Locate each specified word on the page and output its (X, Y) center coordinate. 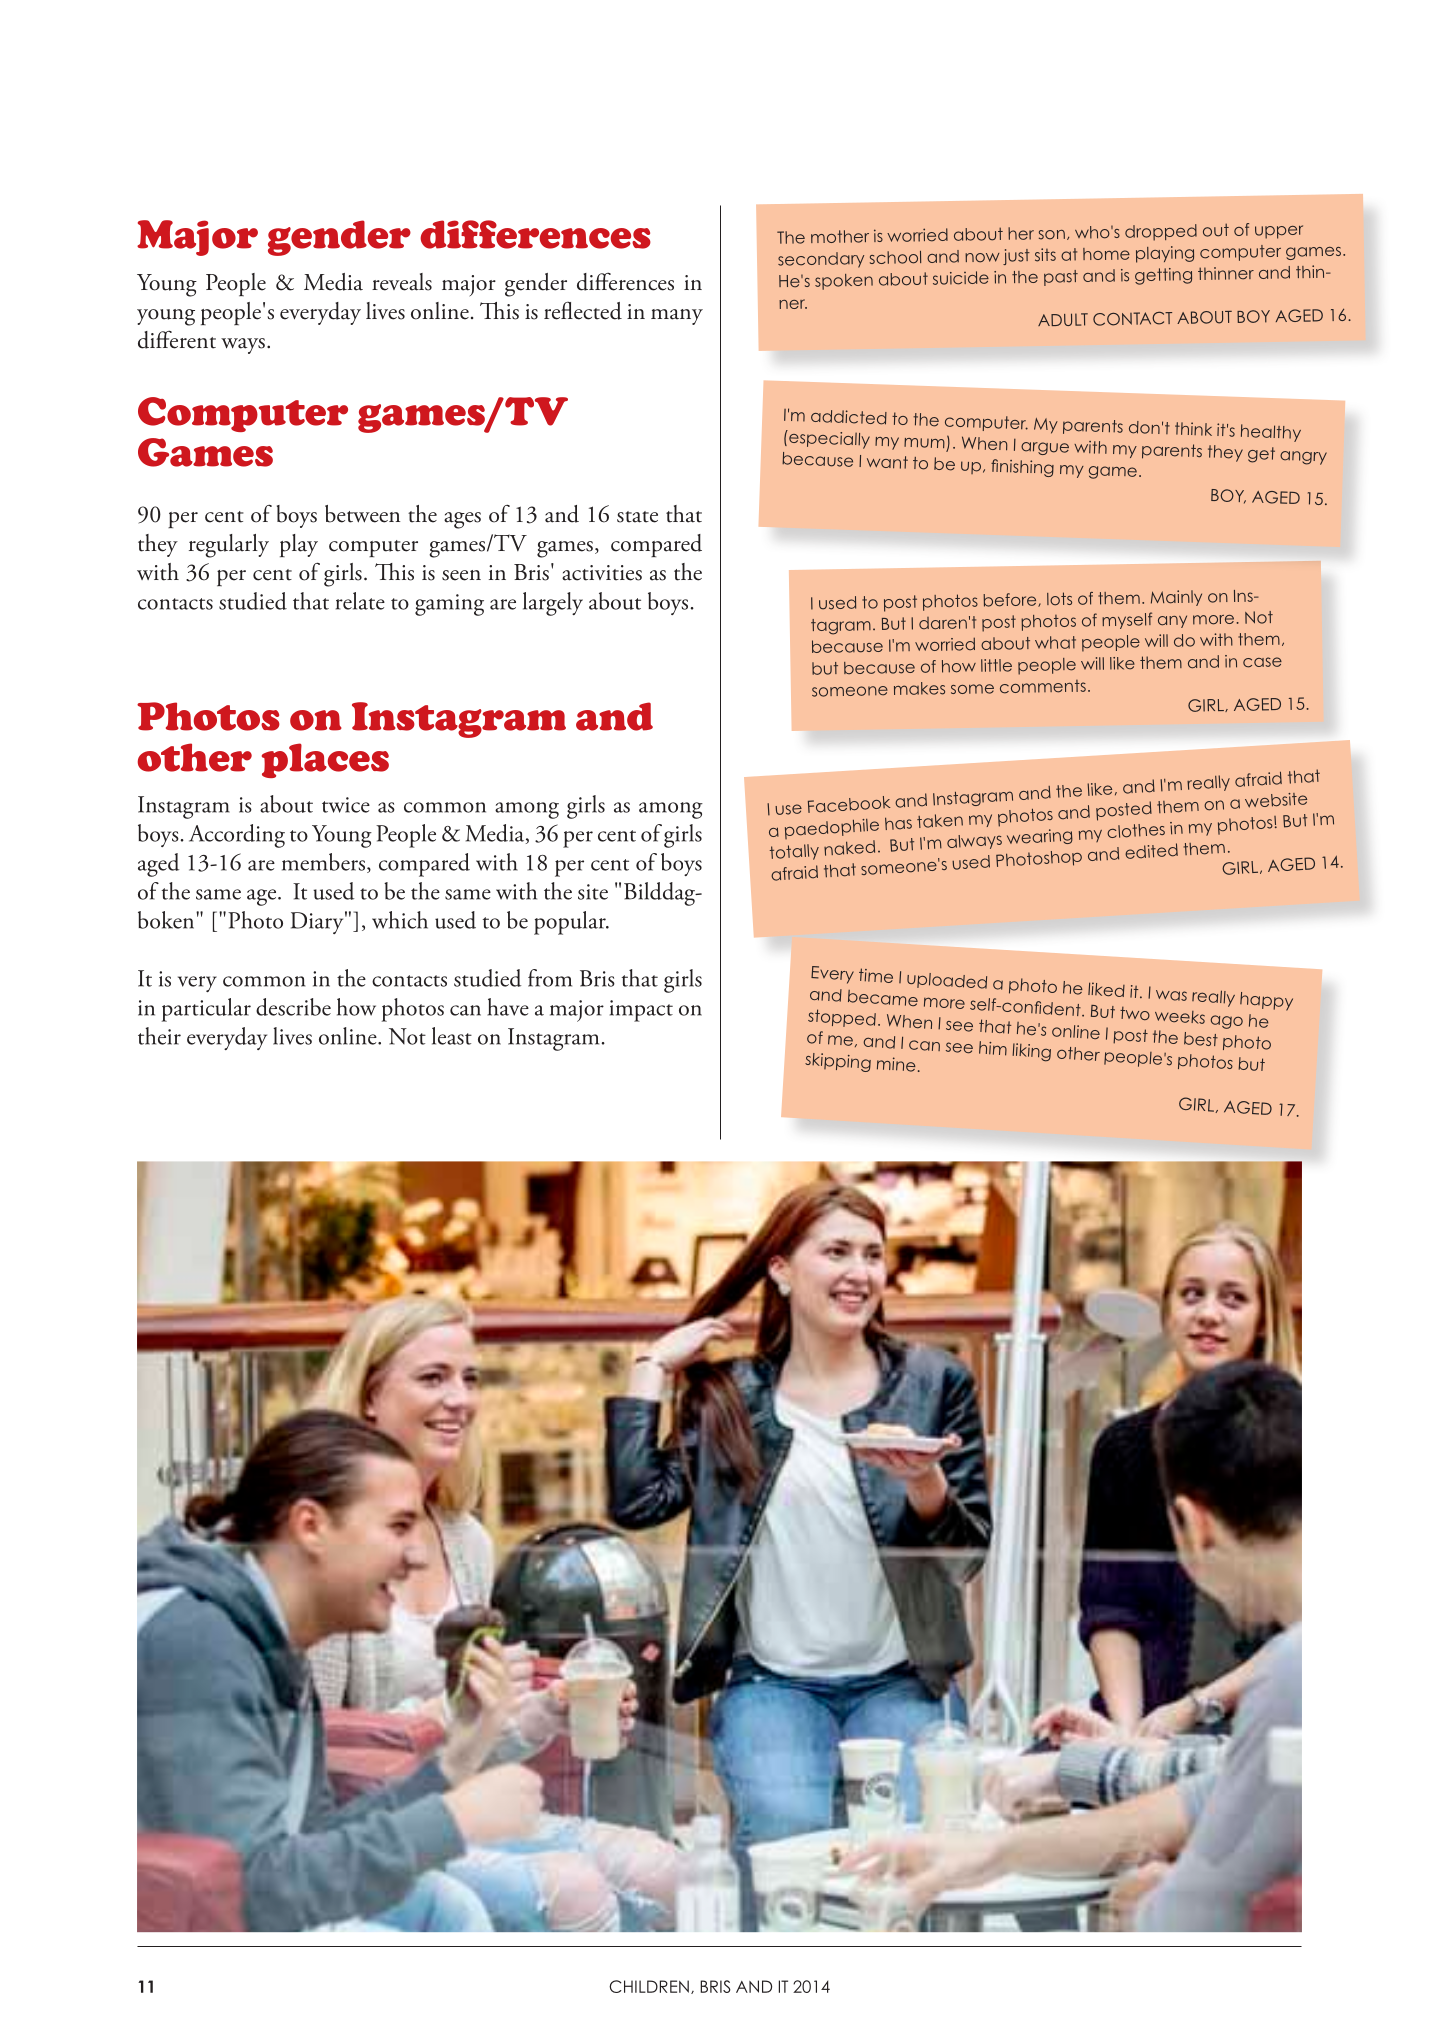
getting (1163, 276)
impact (641, 1011)
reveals (402, 282)
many (677, 317)
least (452, 1036)
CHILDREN (649, 1986)
